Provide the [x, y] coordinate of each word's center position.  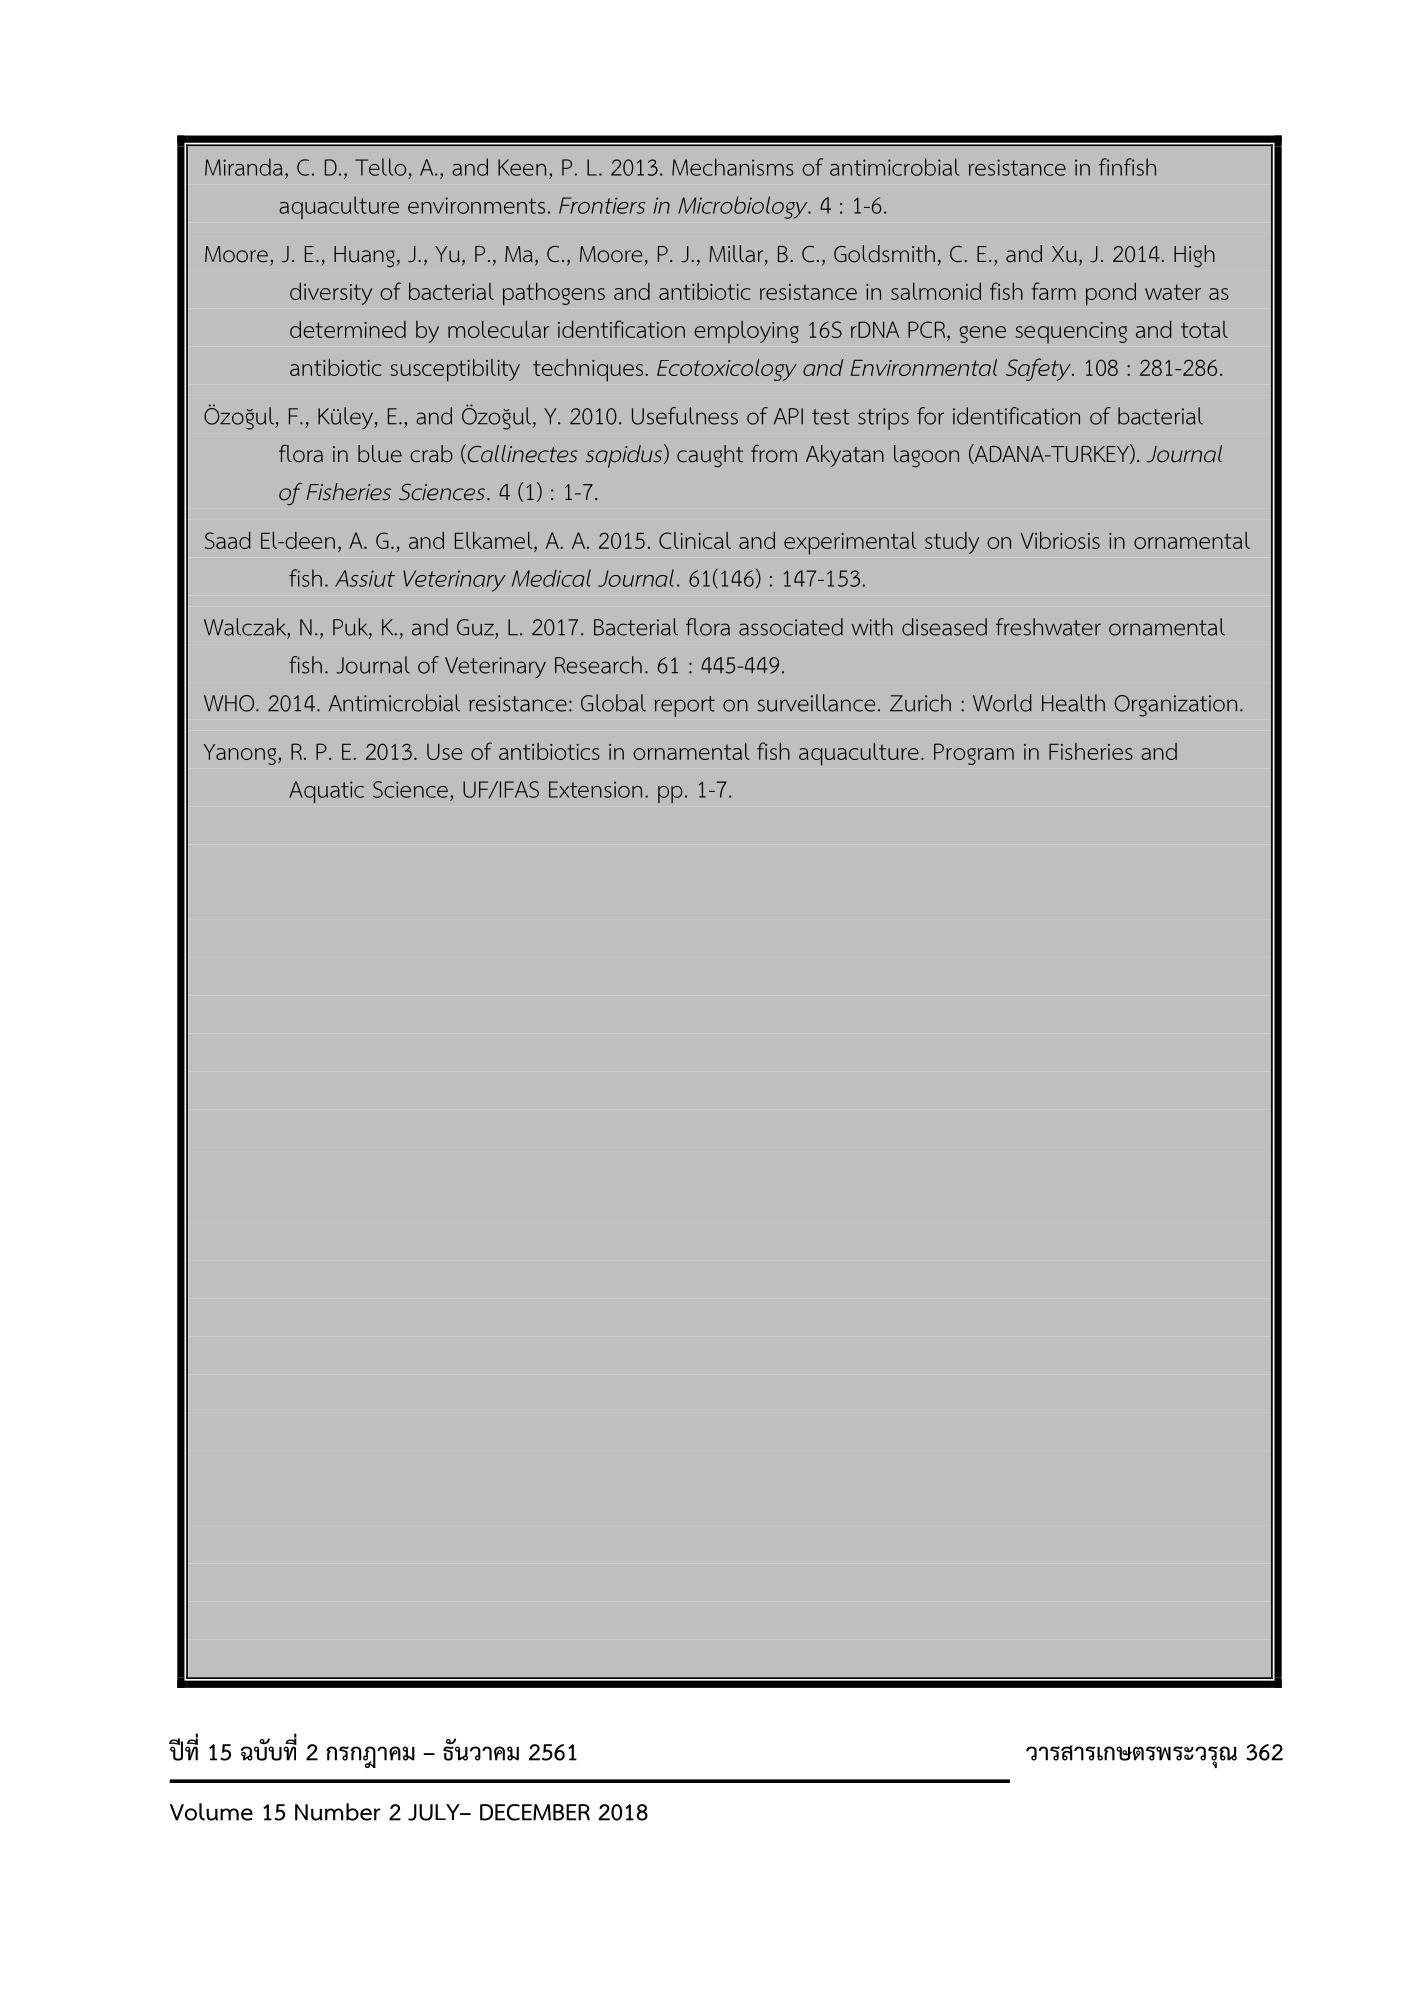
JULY [435, 1812]
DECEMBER [535, 1812]
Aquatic [326, 792]
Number [338, 1812]
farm [1054, 291]
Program [974, 754]
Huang [364, 256]
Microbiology [744, 207]
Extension [595, 789]
